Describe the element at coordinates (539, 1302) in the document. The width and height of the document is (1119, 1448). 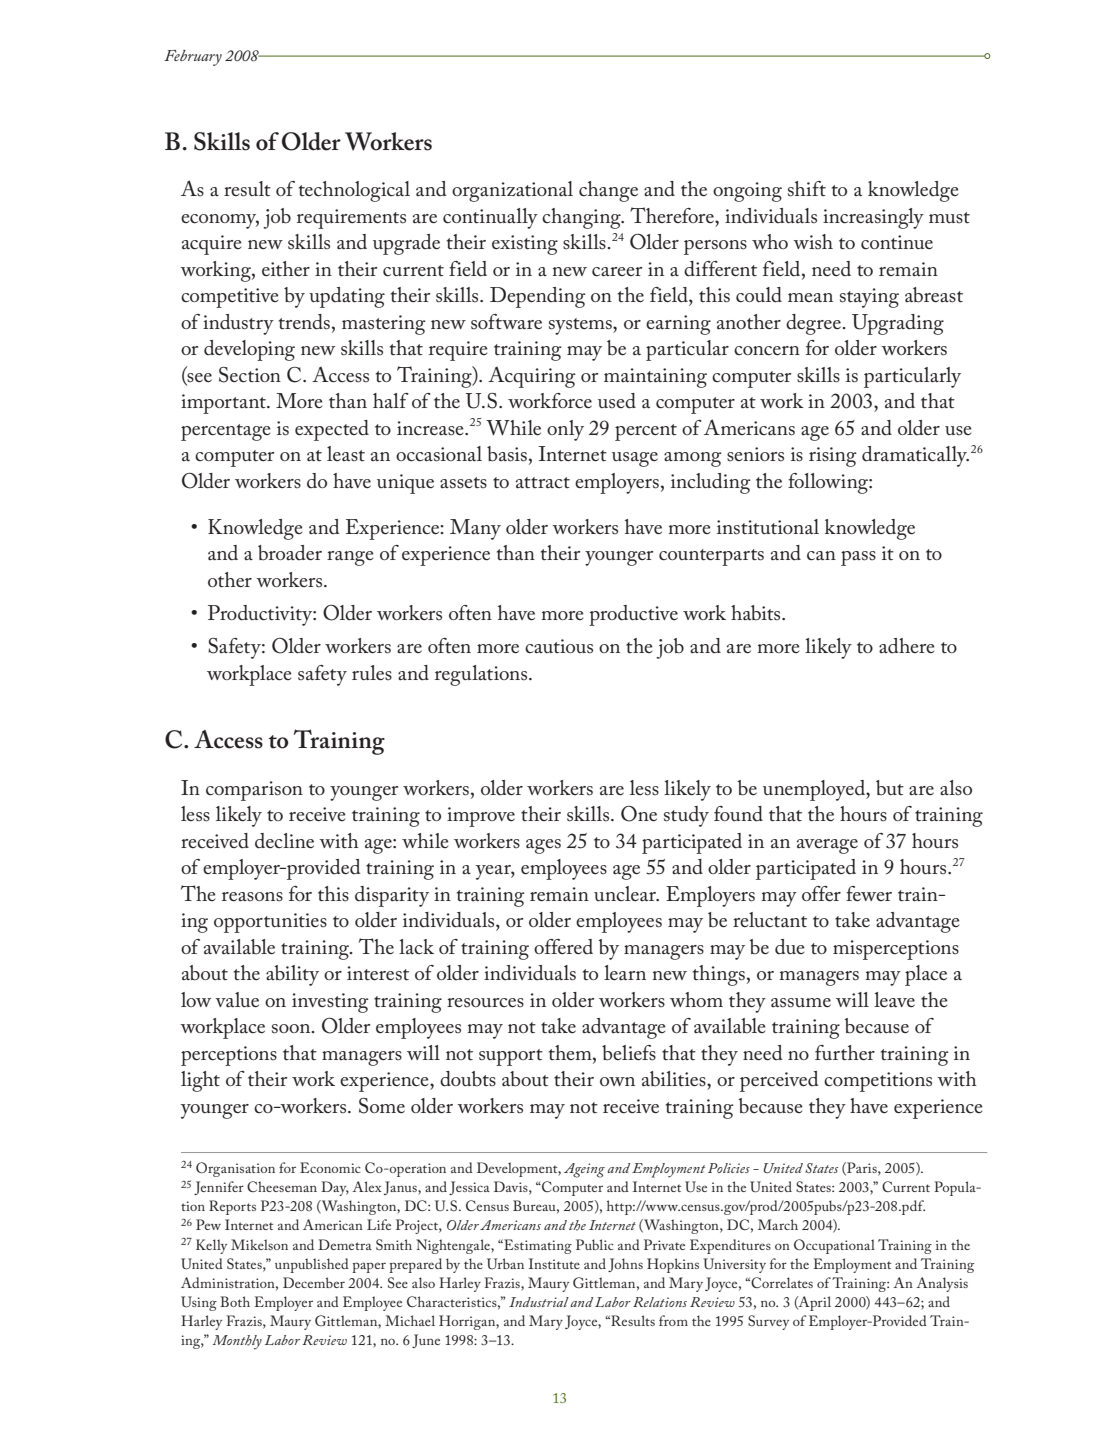
I see `Industrial` at that location.
